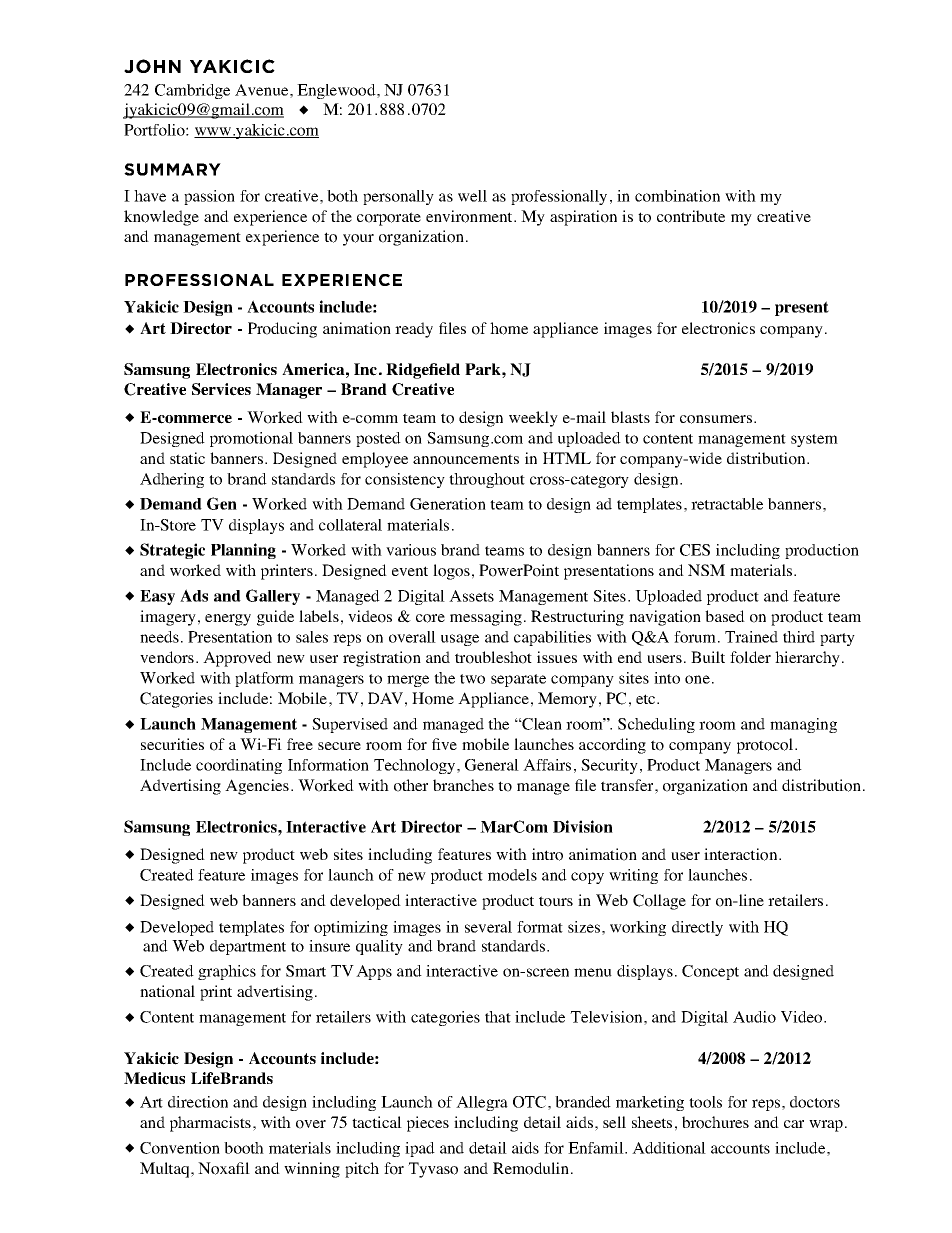  I want to click on Trained, so click(751, 637).
